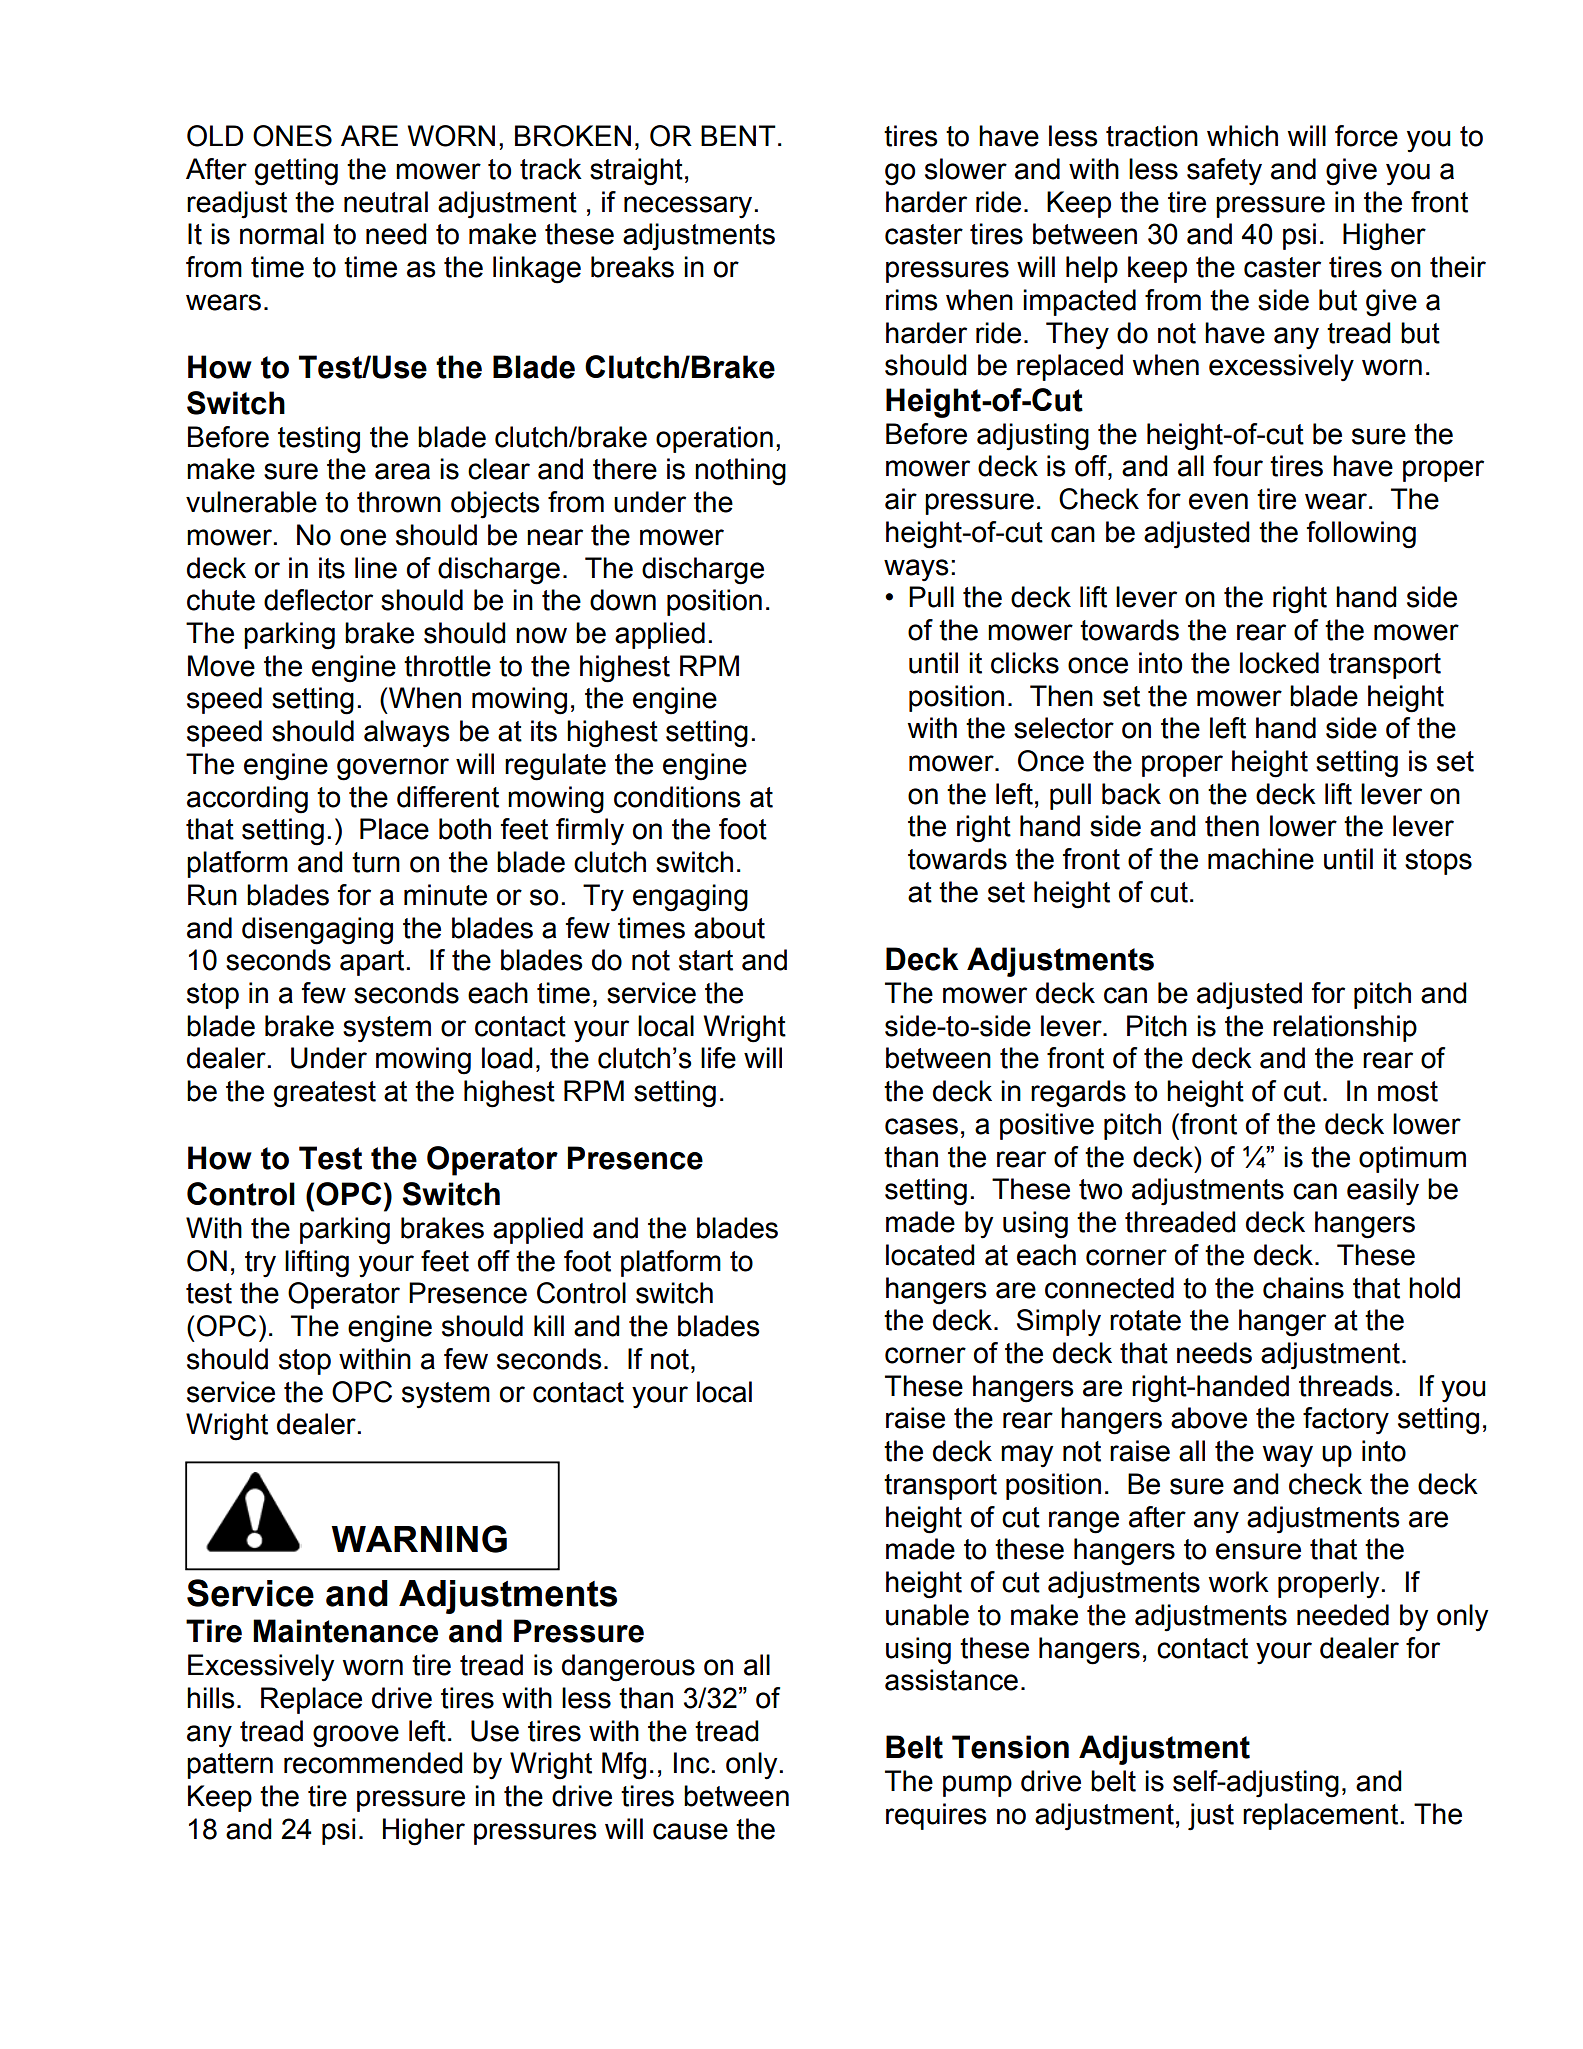 The image size is (1583, 2049). What do you see at coordinates (706, 960) in the page?
I see `start` at bounding box center [706, 960].
